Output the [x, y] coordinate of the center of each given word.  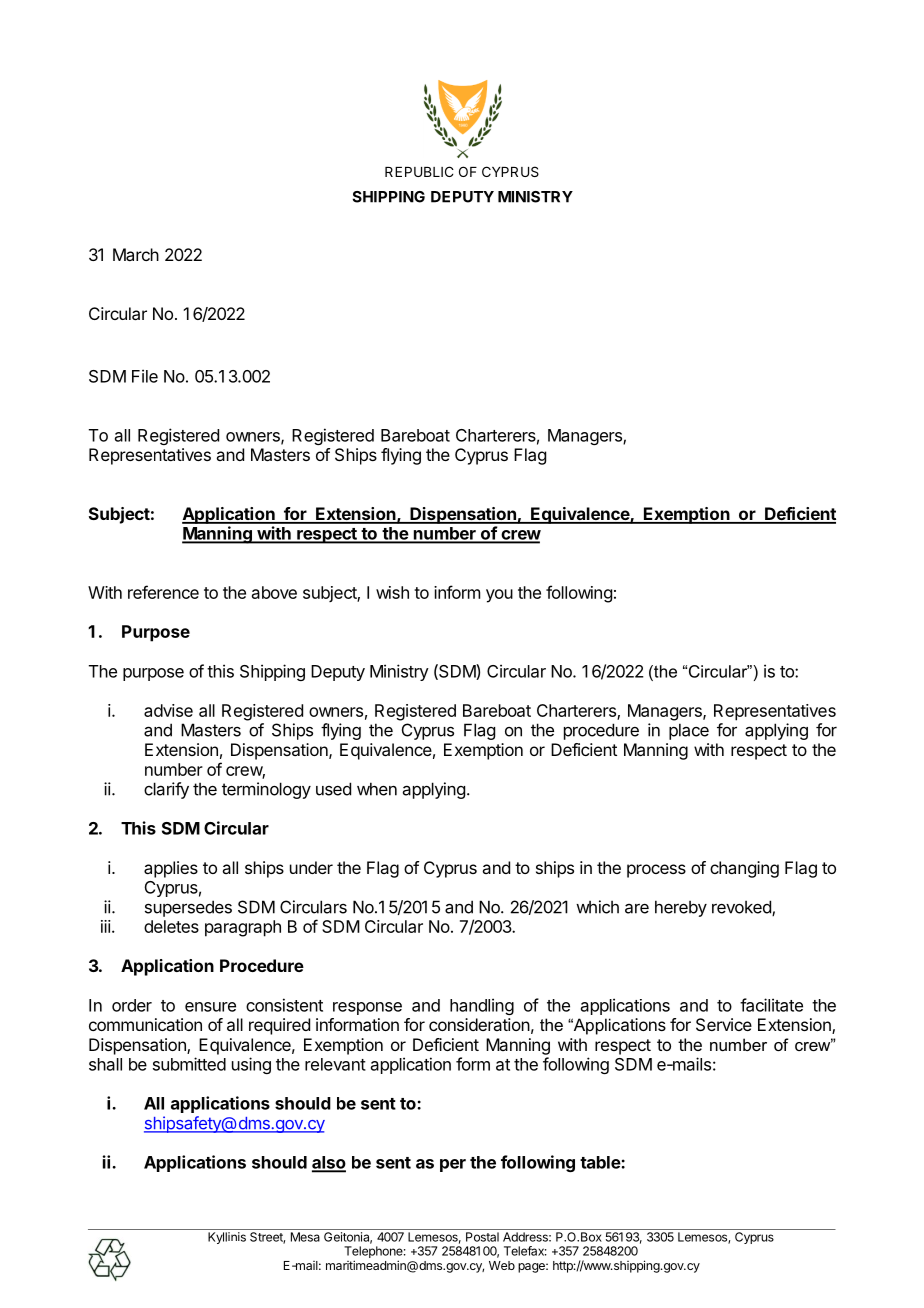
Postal [482, 1237]
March [136, 254]
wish [392, 592]
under [311, 867]
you [499, 596]
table [601, 1162]
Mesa [305, 1237]
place [689, 731]
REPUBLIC [419, 171]
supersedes [188, 908]
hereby [681, 908]
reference [163, 592]
